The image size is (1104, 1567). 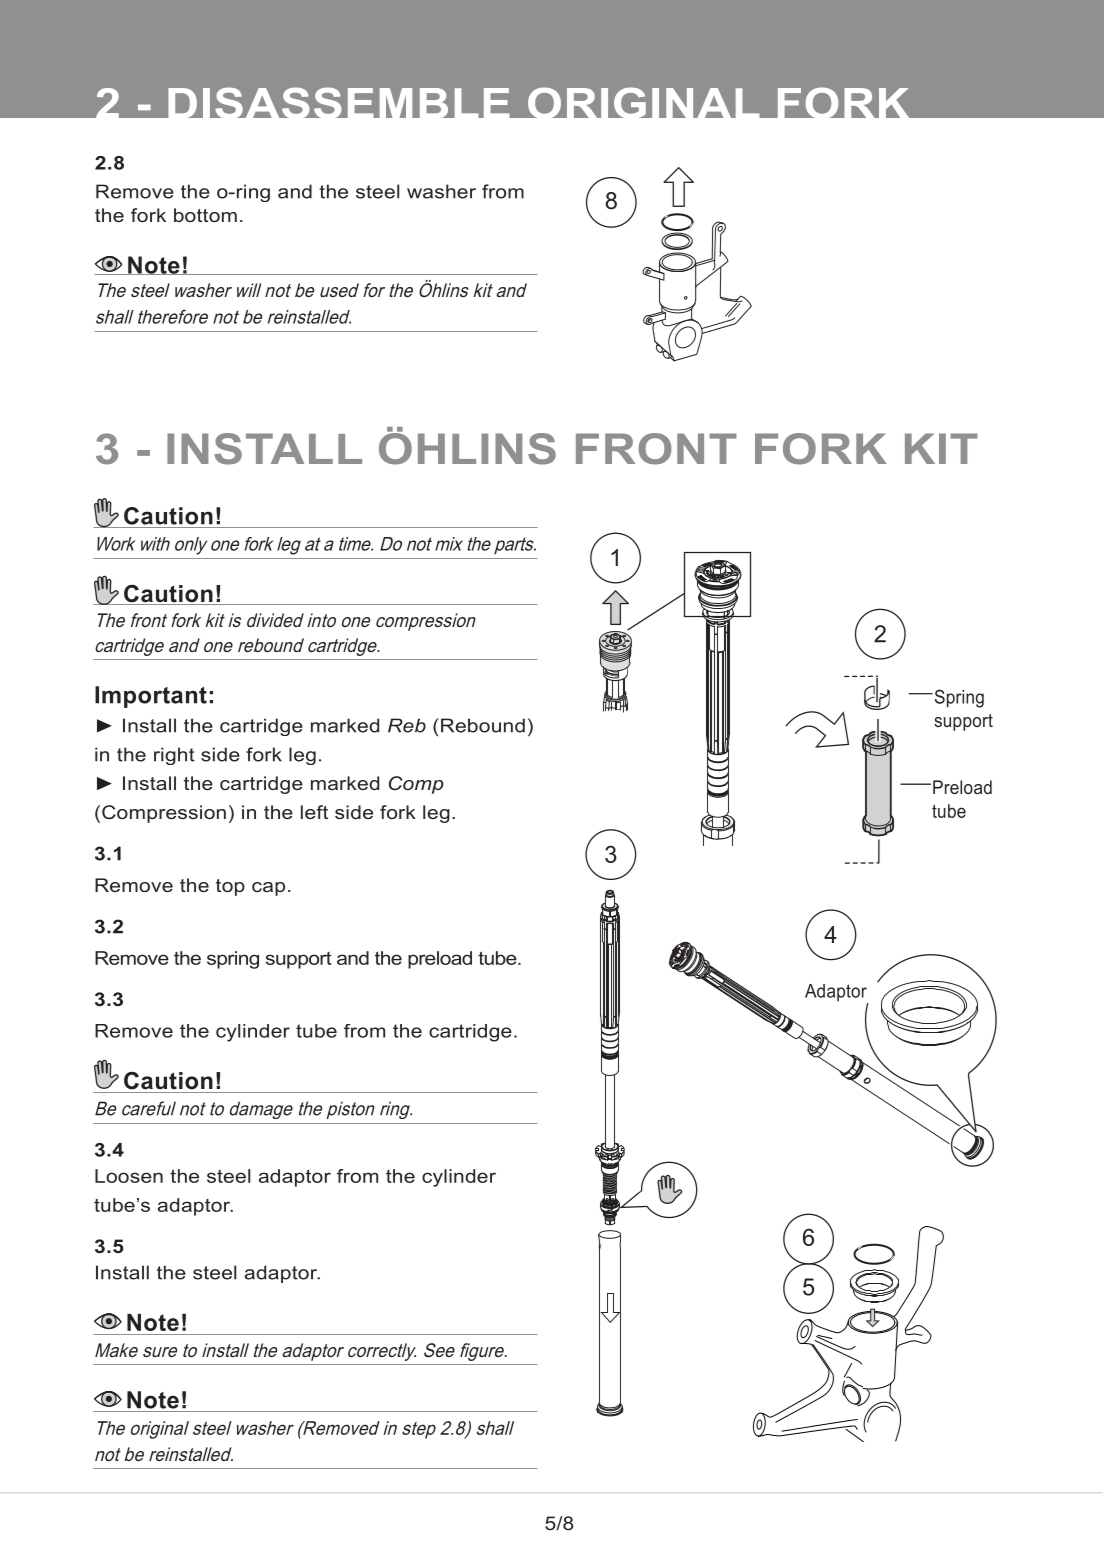 What do you see at coordinates (129, 1176) in the page?
I see `Loosen` at bounding box center [129, 1176].
